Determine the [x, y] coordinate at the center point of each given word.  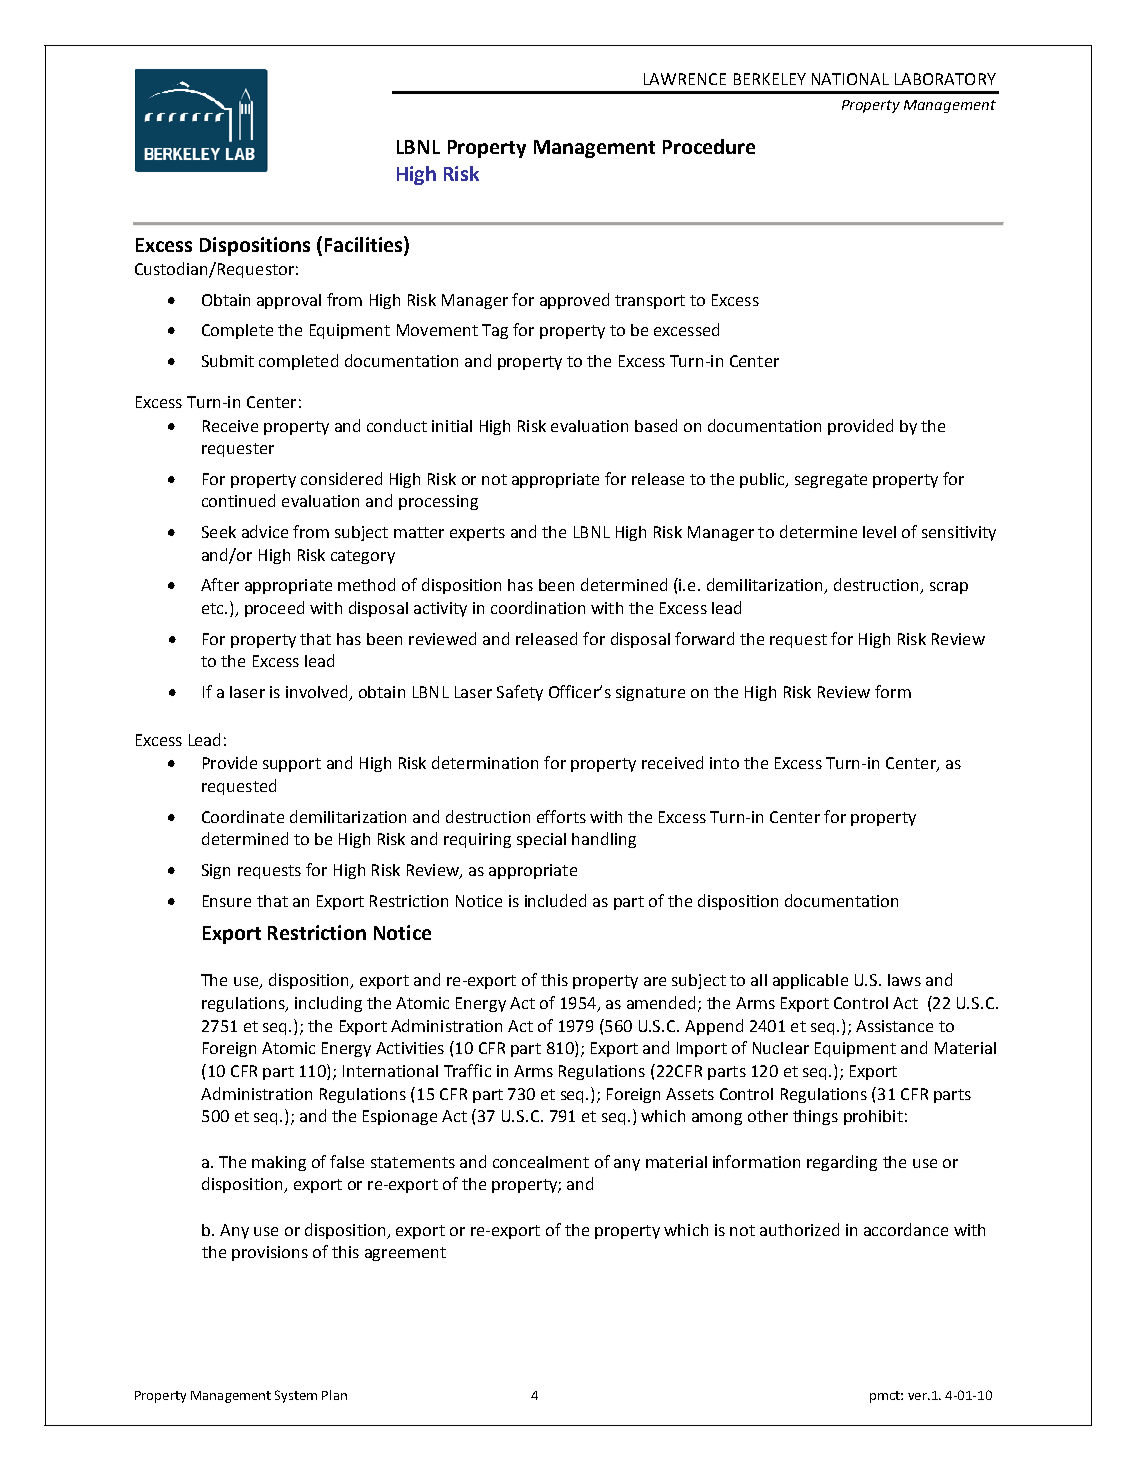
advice [265, 531]
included [555, 900]
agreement [405, 1254]
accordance [906, 1229]
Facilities [365, 244]
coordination [538, 607]
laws [904, 980]
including [328, 1004]
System [296, 1396]
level [879, 532]
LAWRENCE [685, 79]
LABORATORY [945, 79]
